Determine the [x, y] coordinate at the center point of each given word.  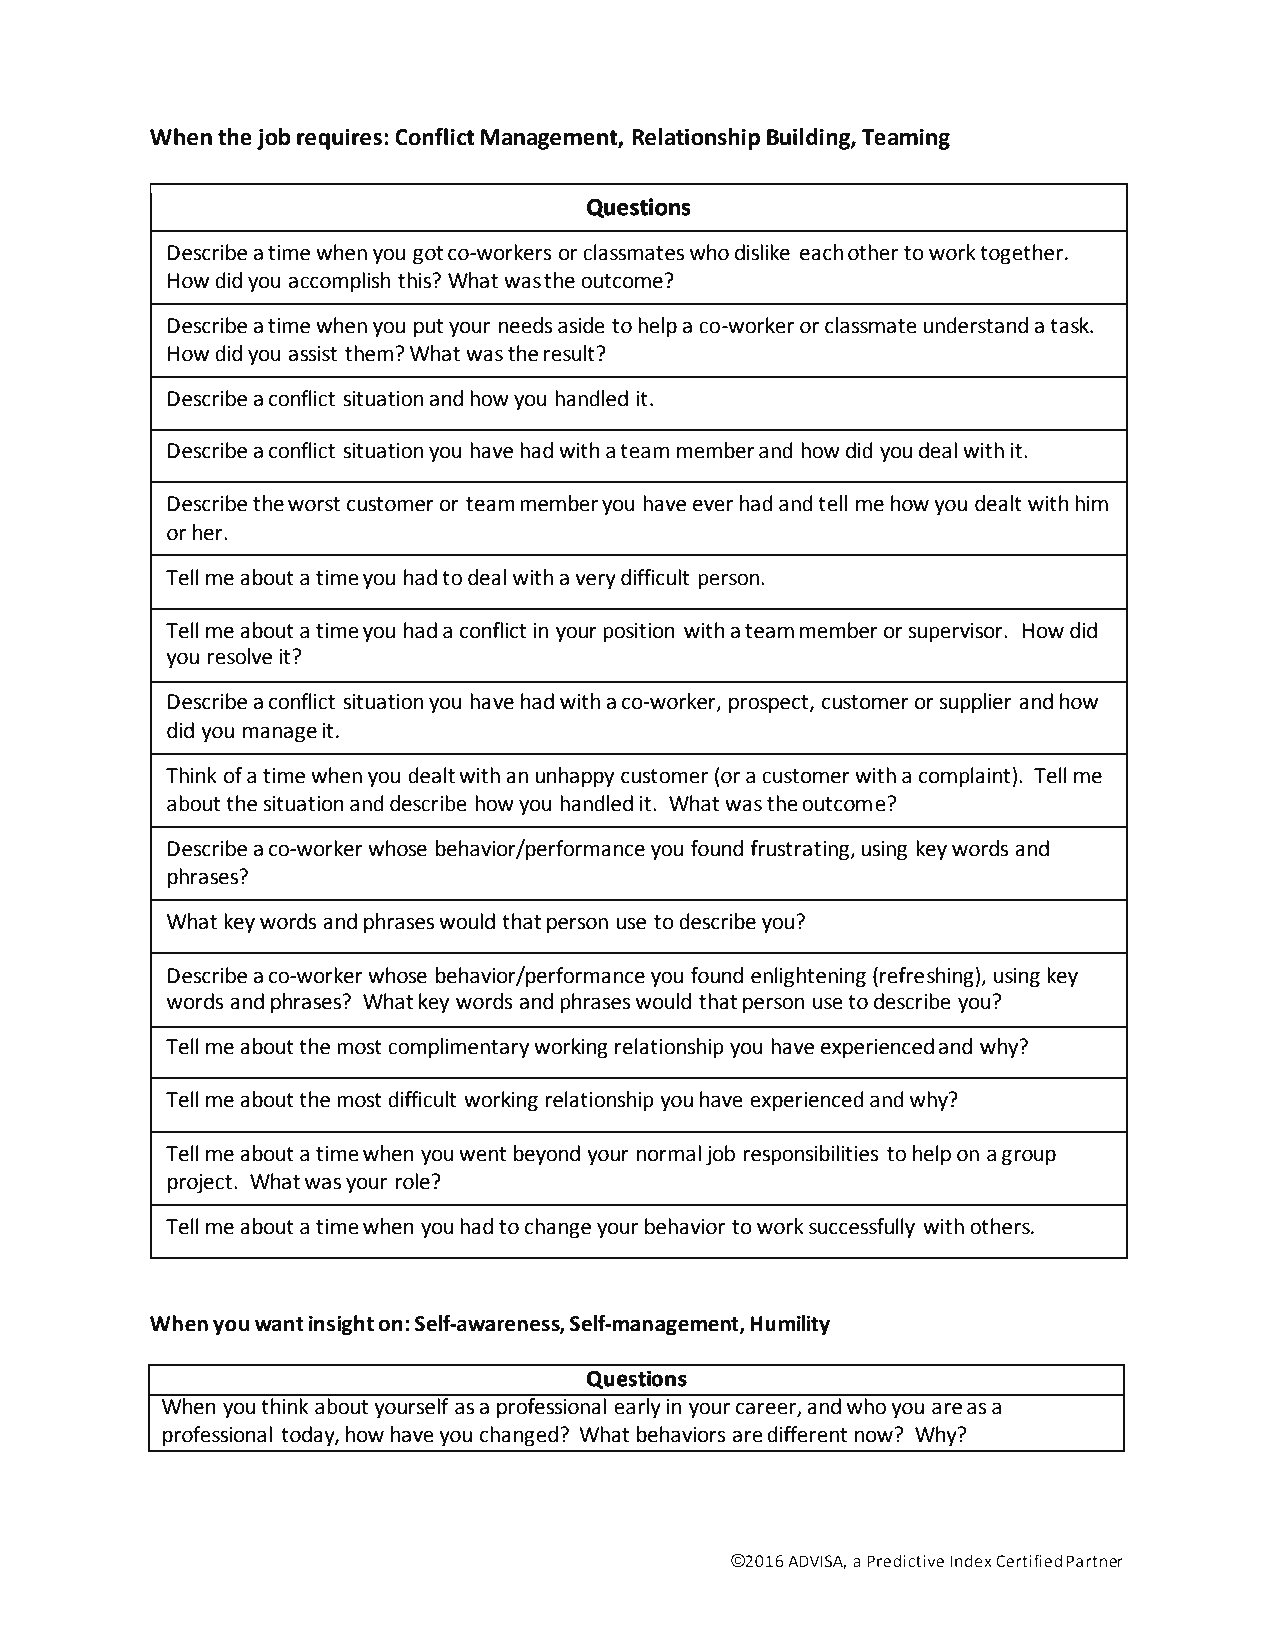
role [413, 1181]
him [1091, 503]
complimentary [458, 1048]
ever [713, 505]
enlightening [808, 977]
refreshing [928, 977]
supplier [976, 703]
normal [669, 1153]
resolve [240, 656]
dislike [762, 252]
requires [339, 139]
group [1029, 1157]
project [200, 1184]
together [1021, 254]
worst [314, 504]
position [639, 633]
